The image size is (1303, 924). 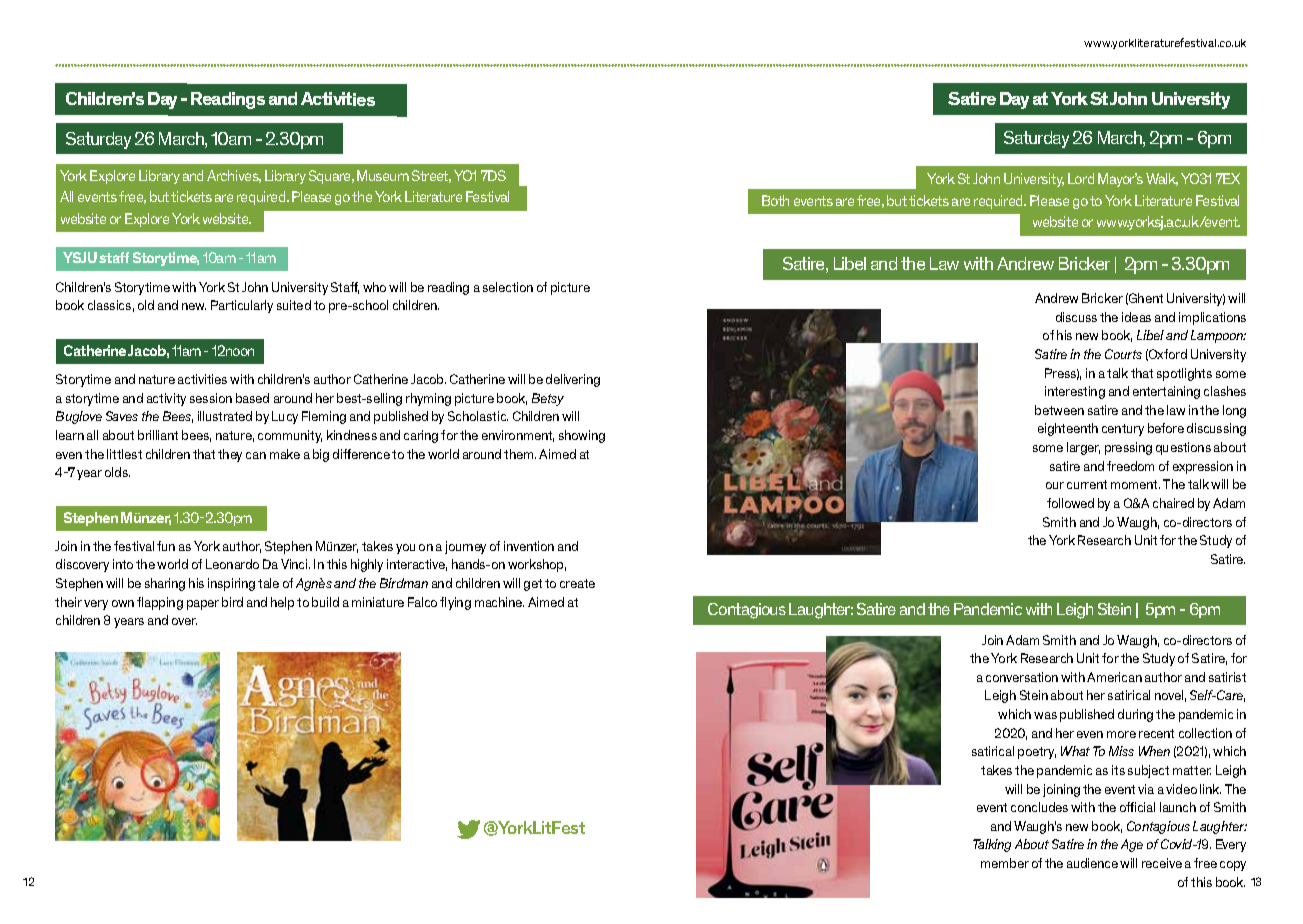 What do you see at coordinates (1081, 178) in the document?
I see `Lord` at bounding box center [1081, 178].
